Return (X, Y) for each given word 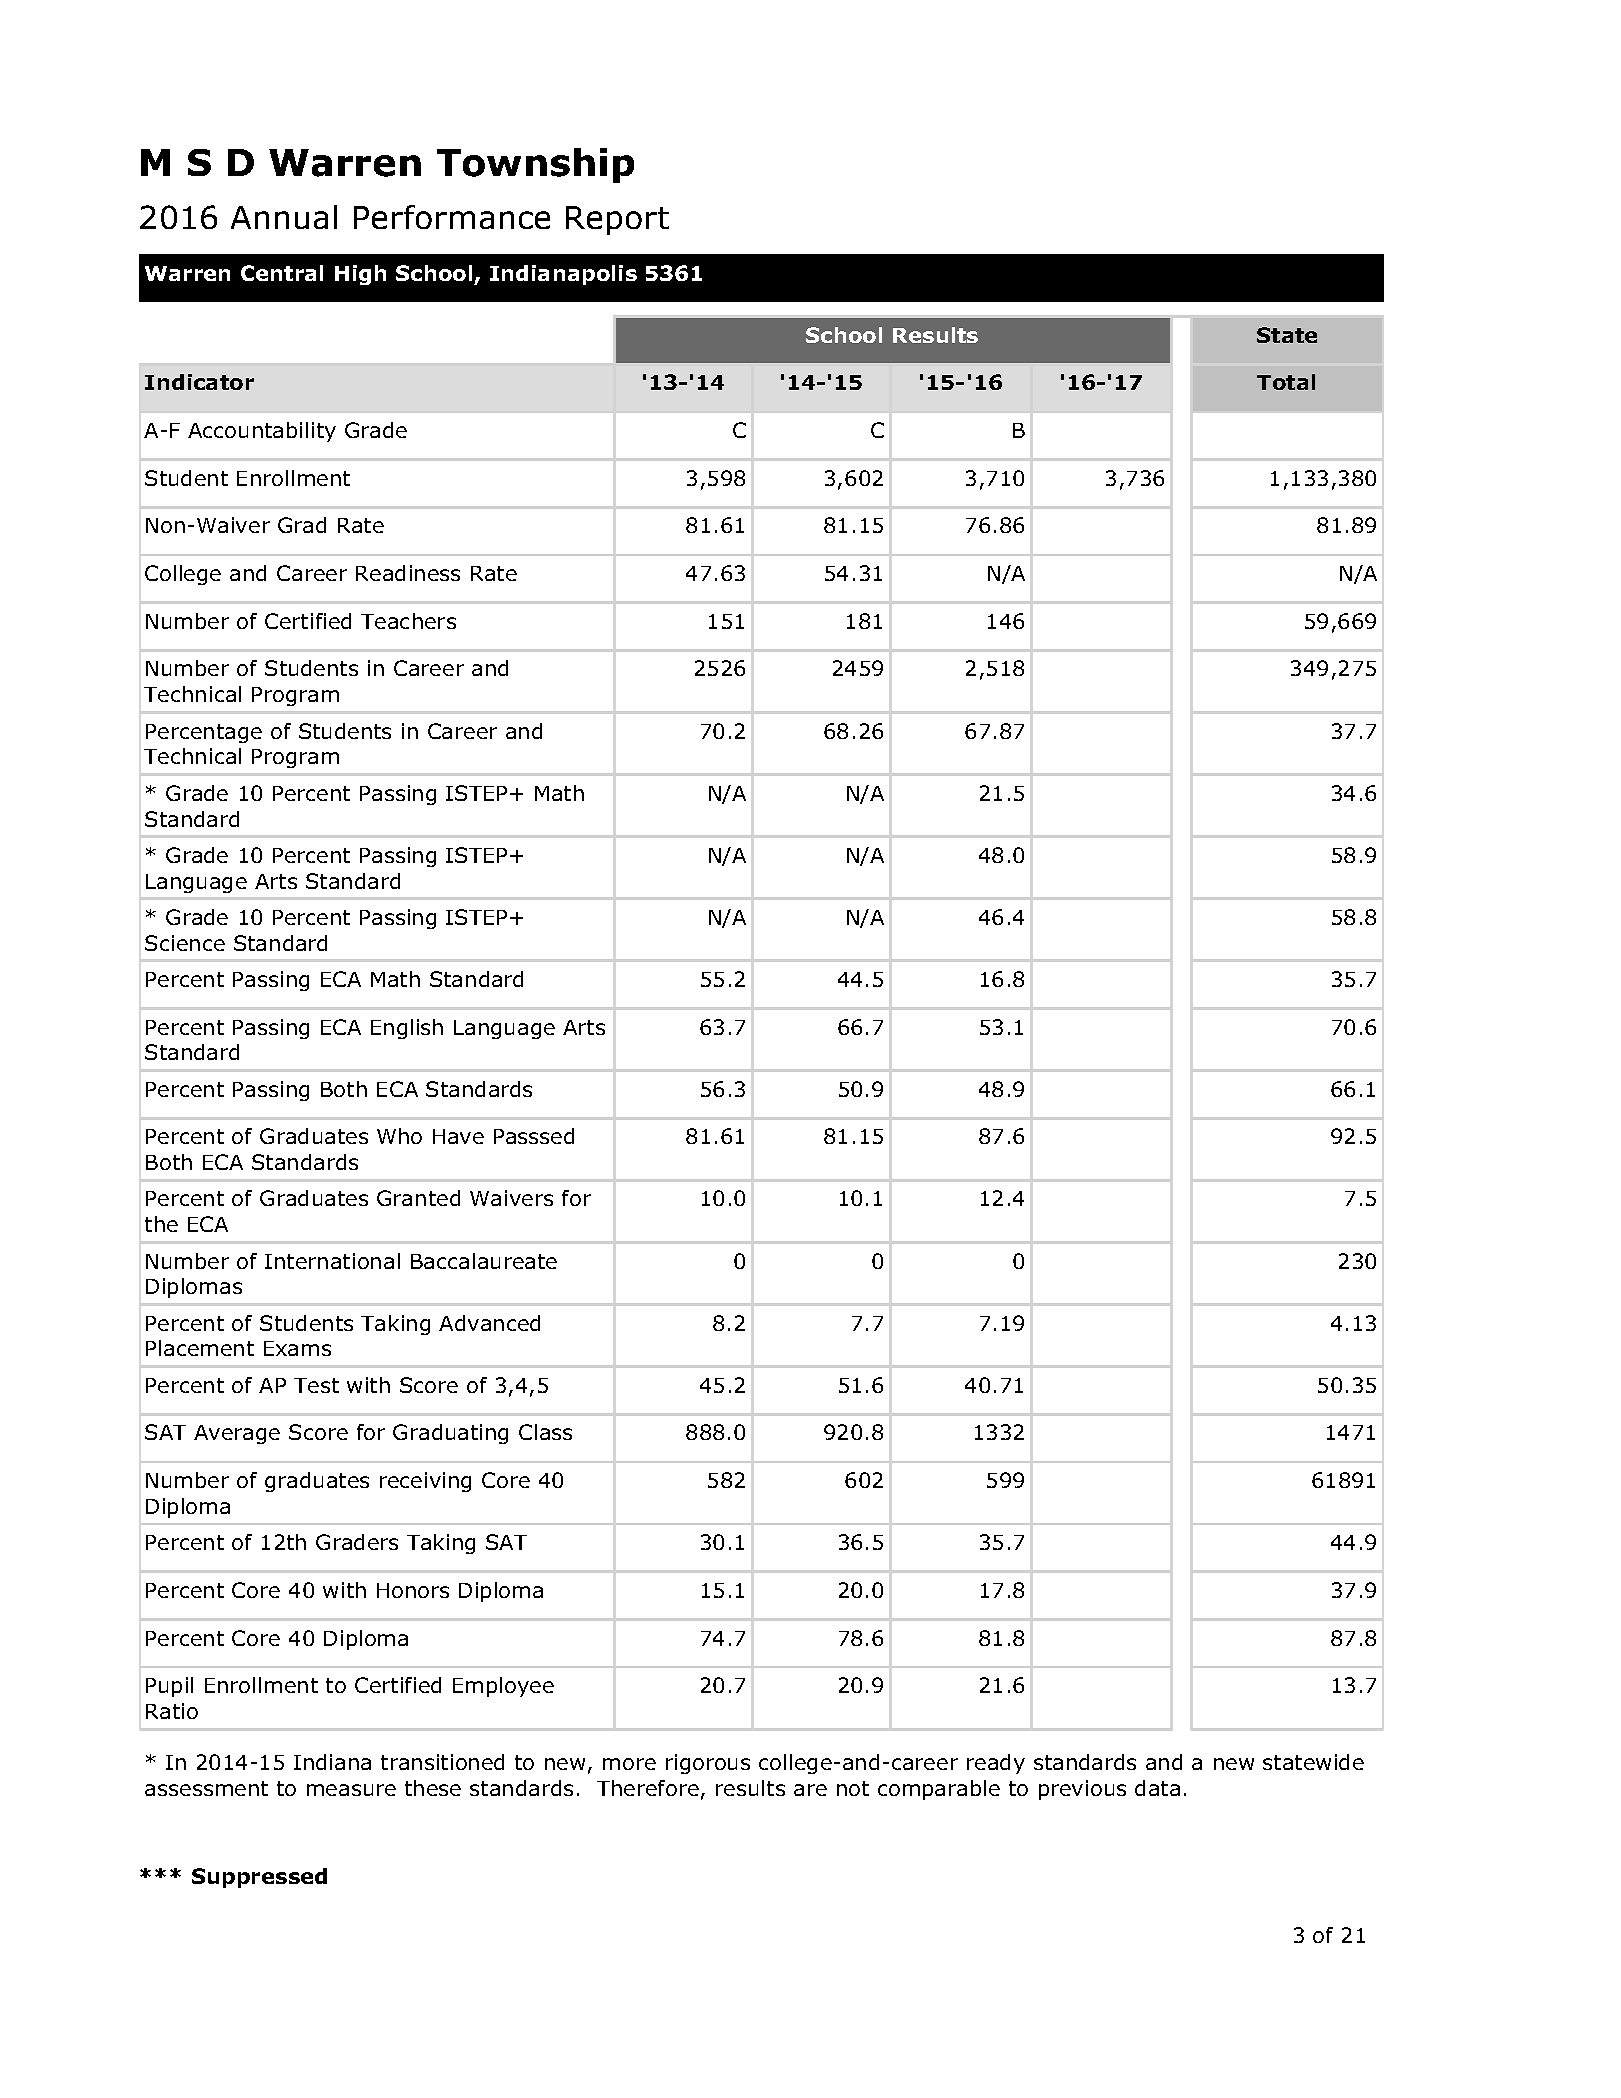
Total (1286, 382)
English (407, 1029)
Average (237, 1434)
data (1157, 1788)
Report (617, 220)
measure (351, 1790)
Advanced (489, 1323)
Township (535, 165)
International (332, 1261)
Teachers (408, 621)
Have (458, 1136)
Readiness (408, 573)
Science (185, 943)
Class (545, 1432)
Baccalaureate (484, 1261)
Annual (284, 217)
